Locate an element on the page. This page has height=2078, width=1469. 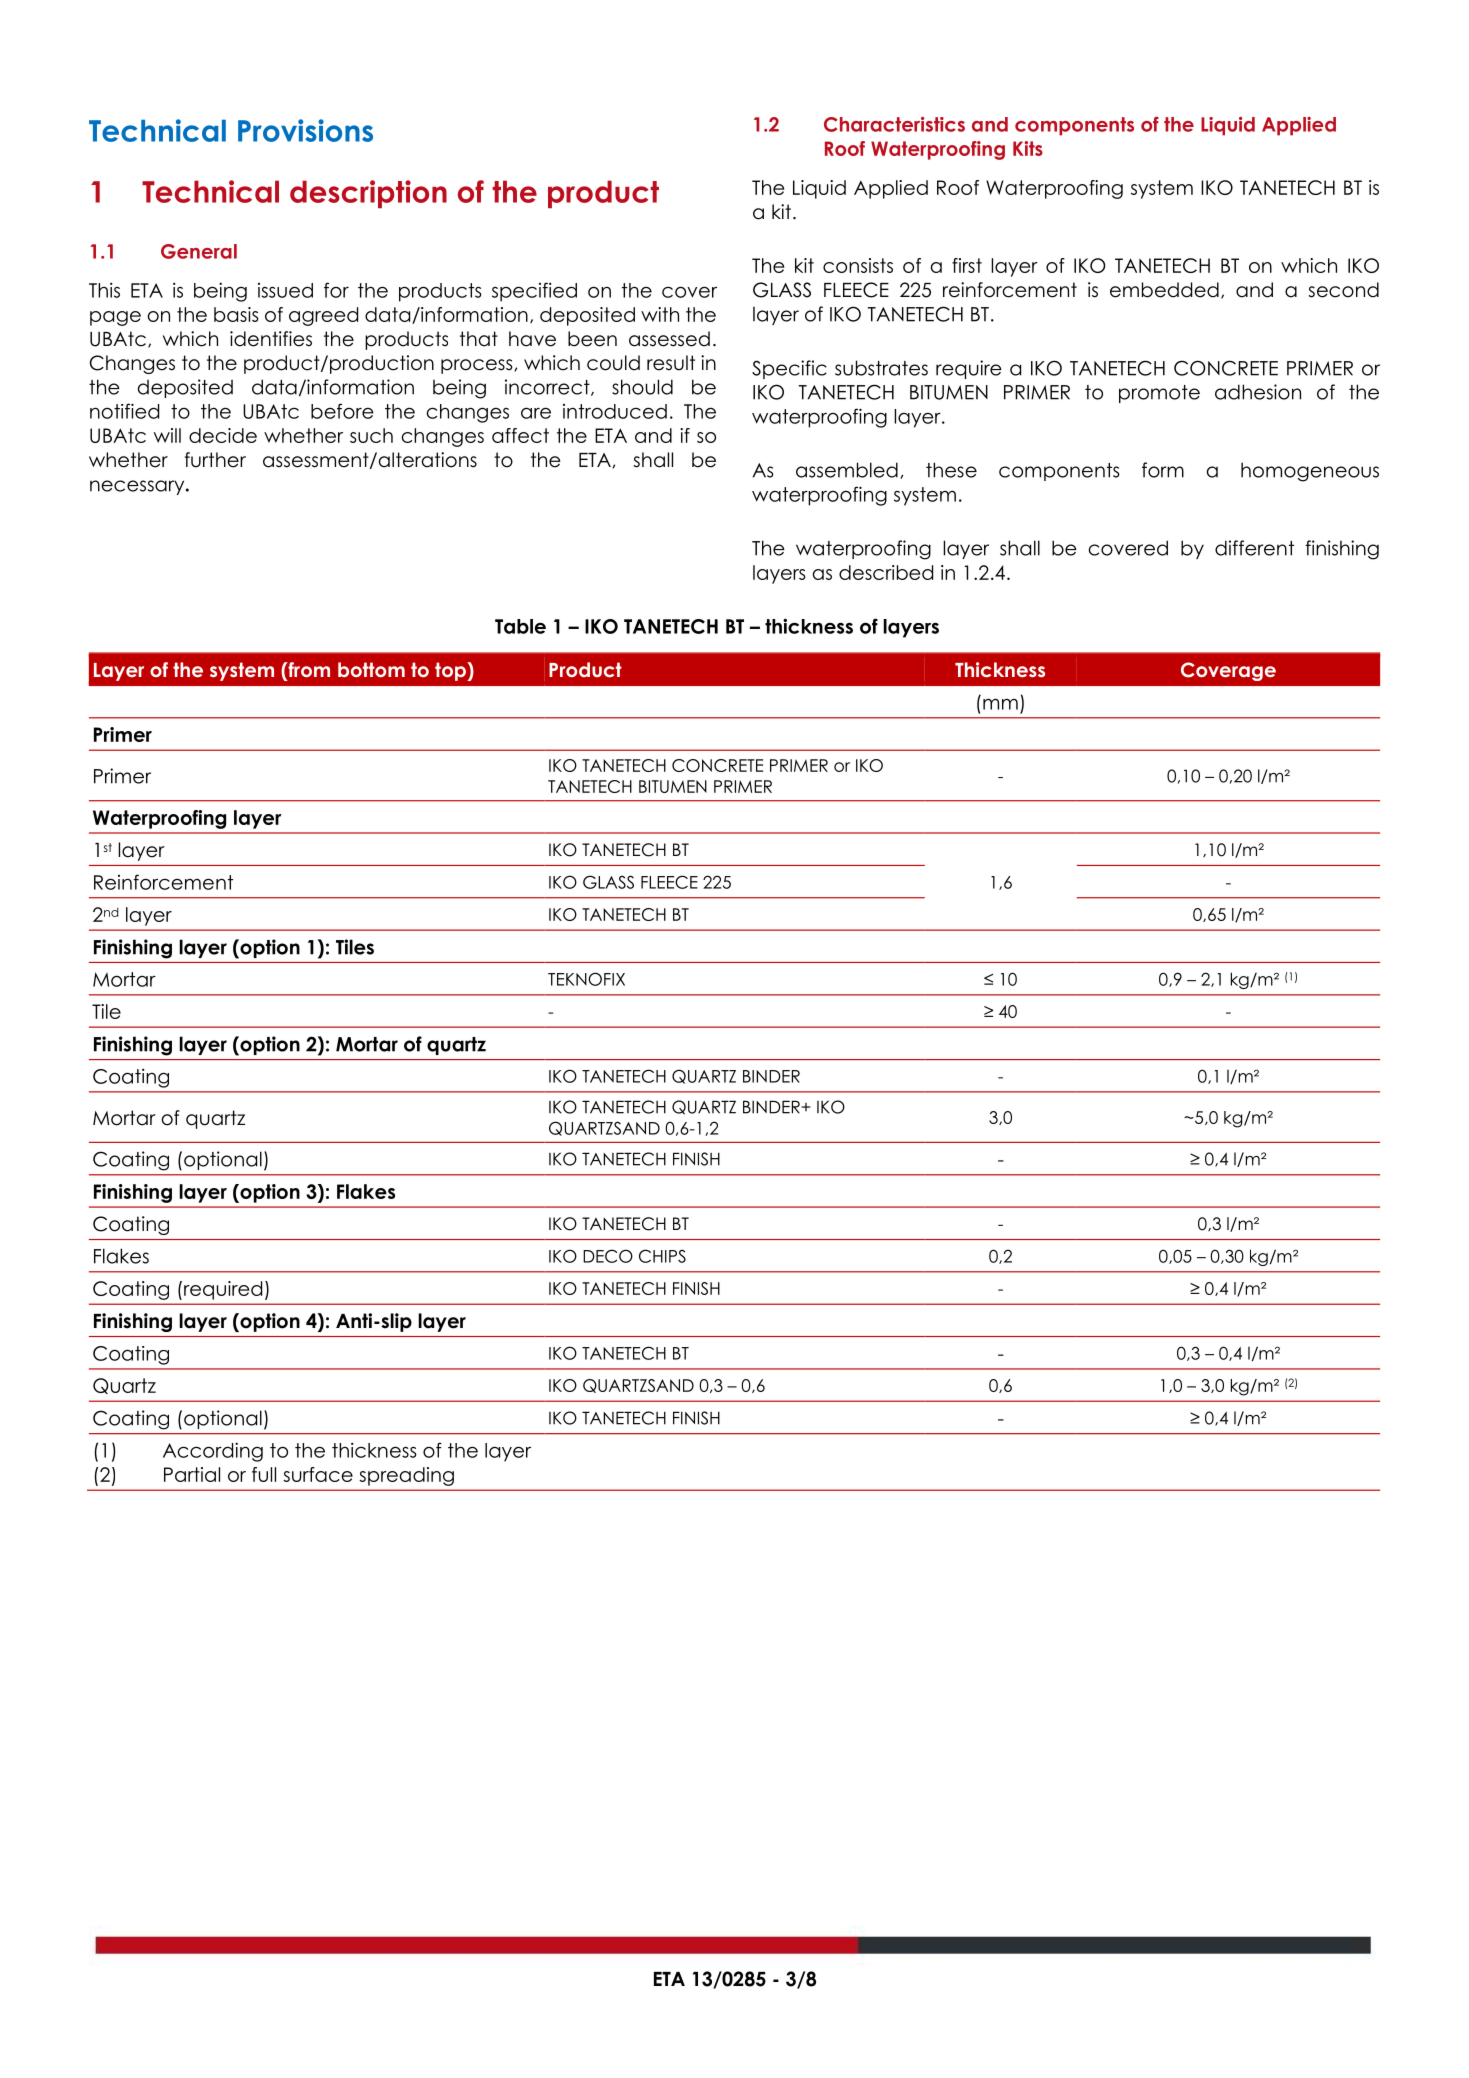
CHIPS is located at coordinates (662, 1256).
